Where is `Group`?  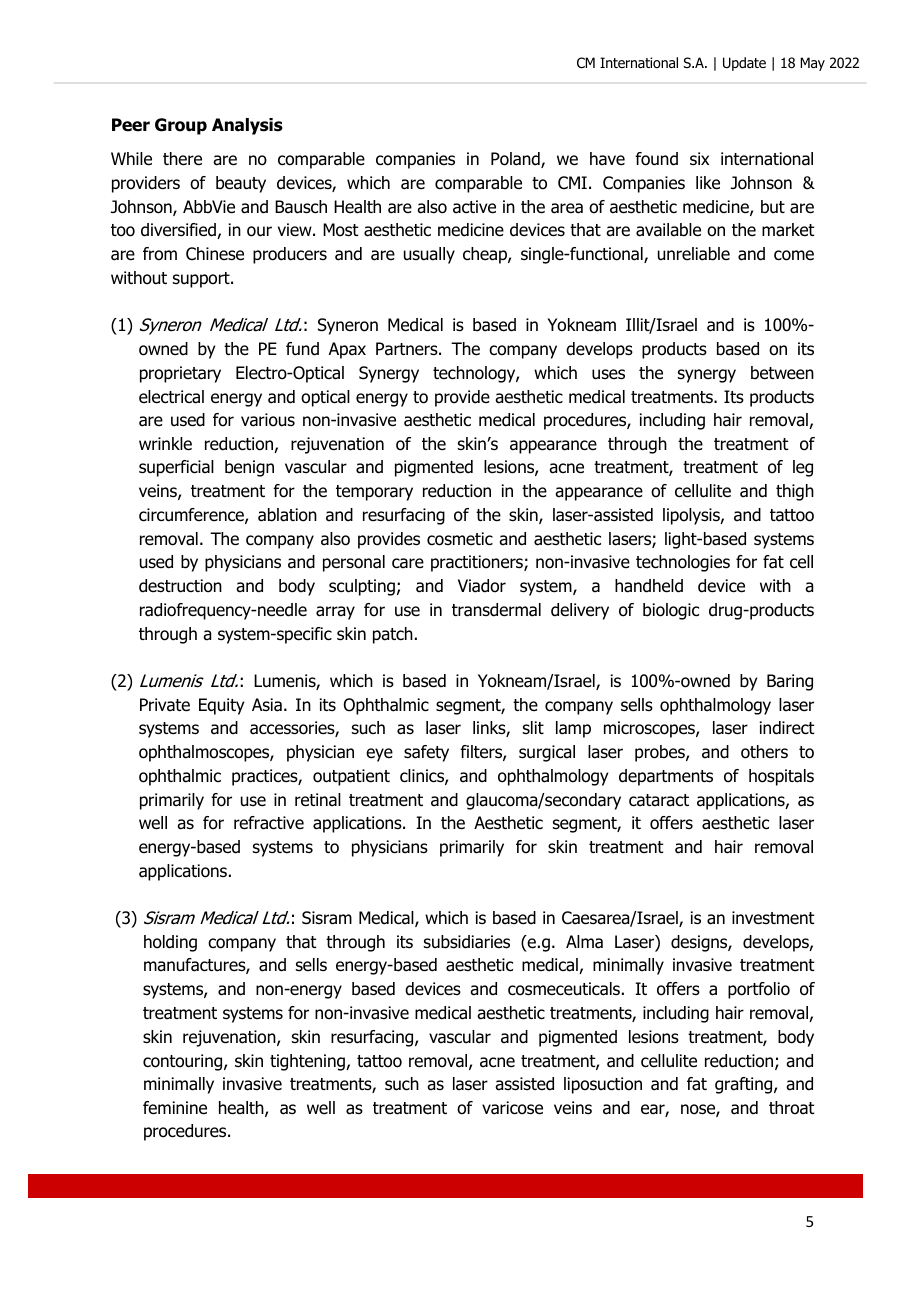 Group is located at coordinates (181, 126).
